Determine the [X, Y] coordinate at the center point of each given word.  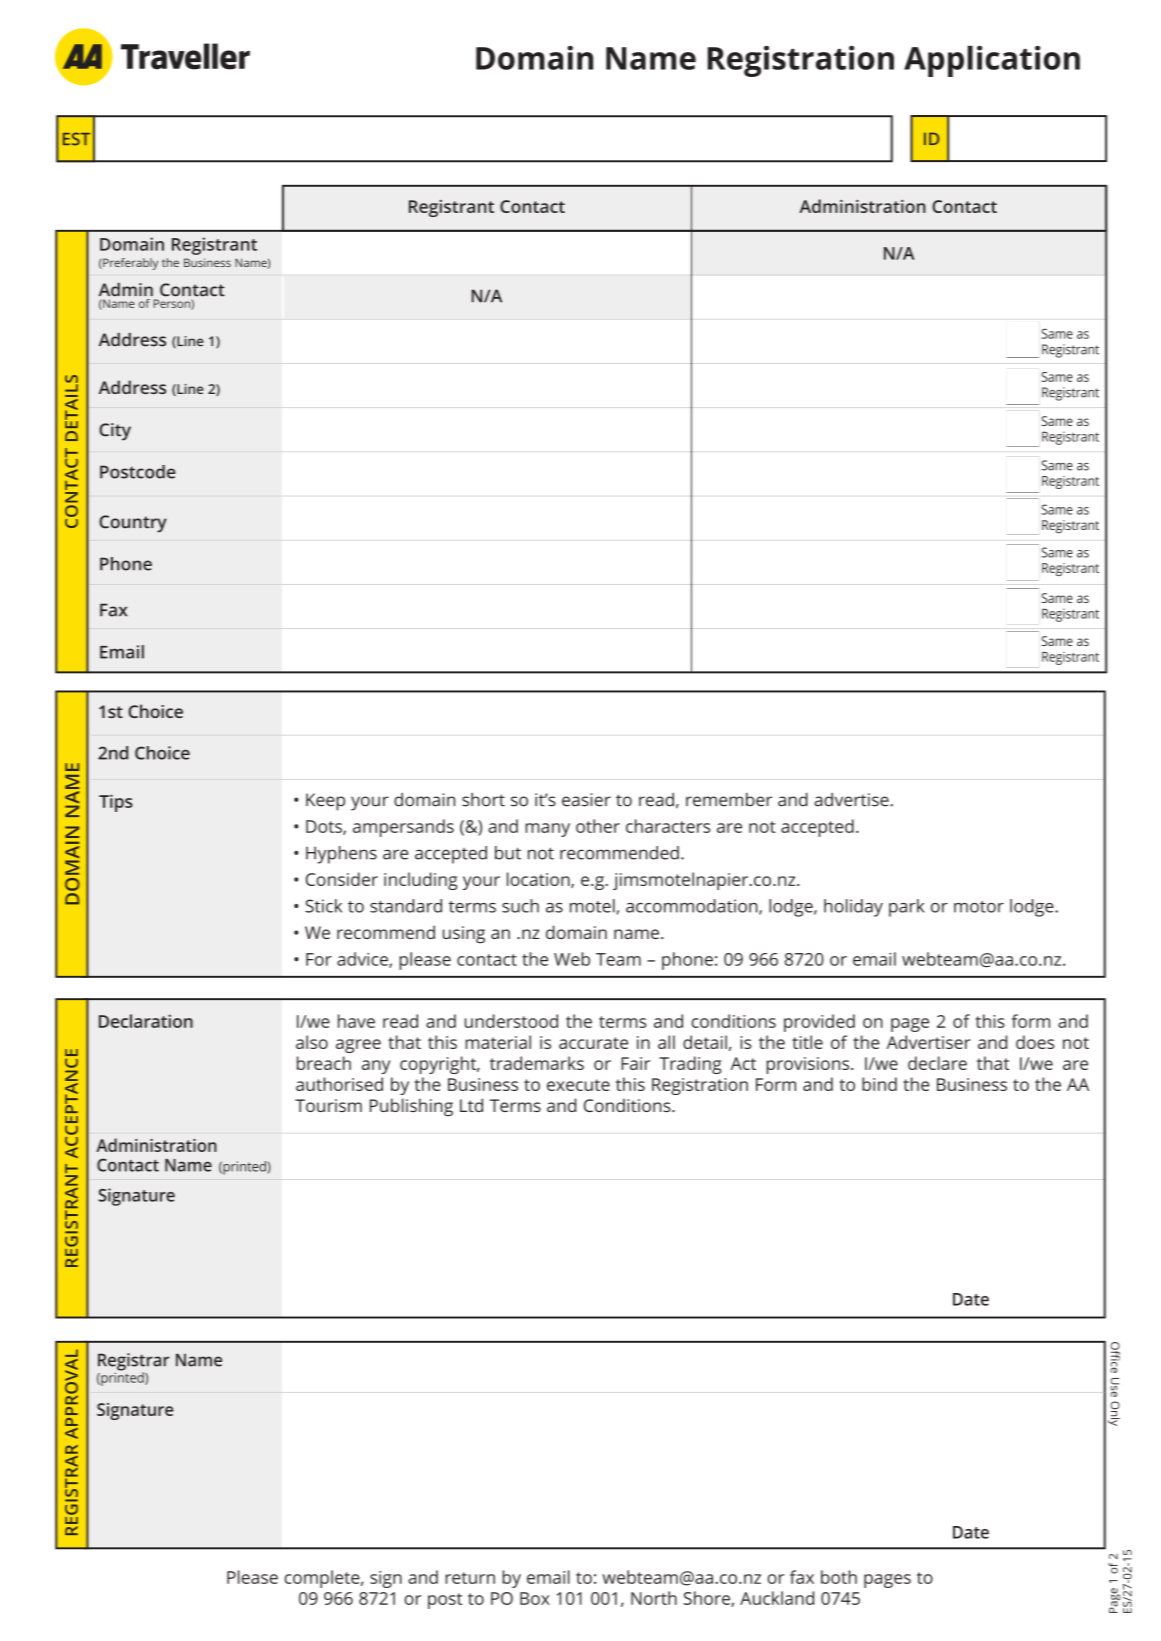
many [547, 830]
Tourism [328, 1105]
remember [729, 800]
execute [578, 1085]
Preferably [129, 264]
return [470, 1578]
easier [586, 800]
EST [76, 139]
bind [879, 1084]
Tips [116, 803]
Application [992, 61]
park [906, 908]
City [115, 432]
